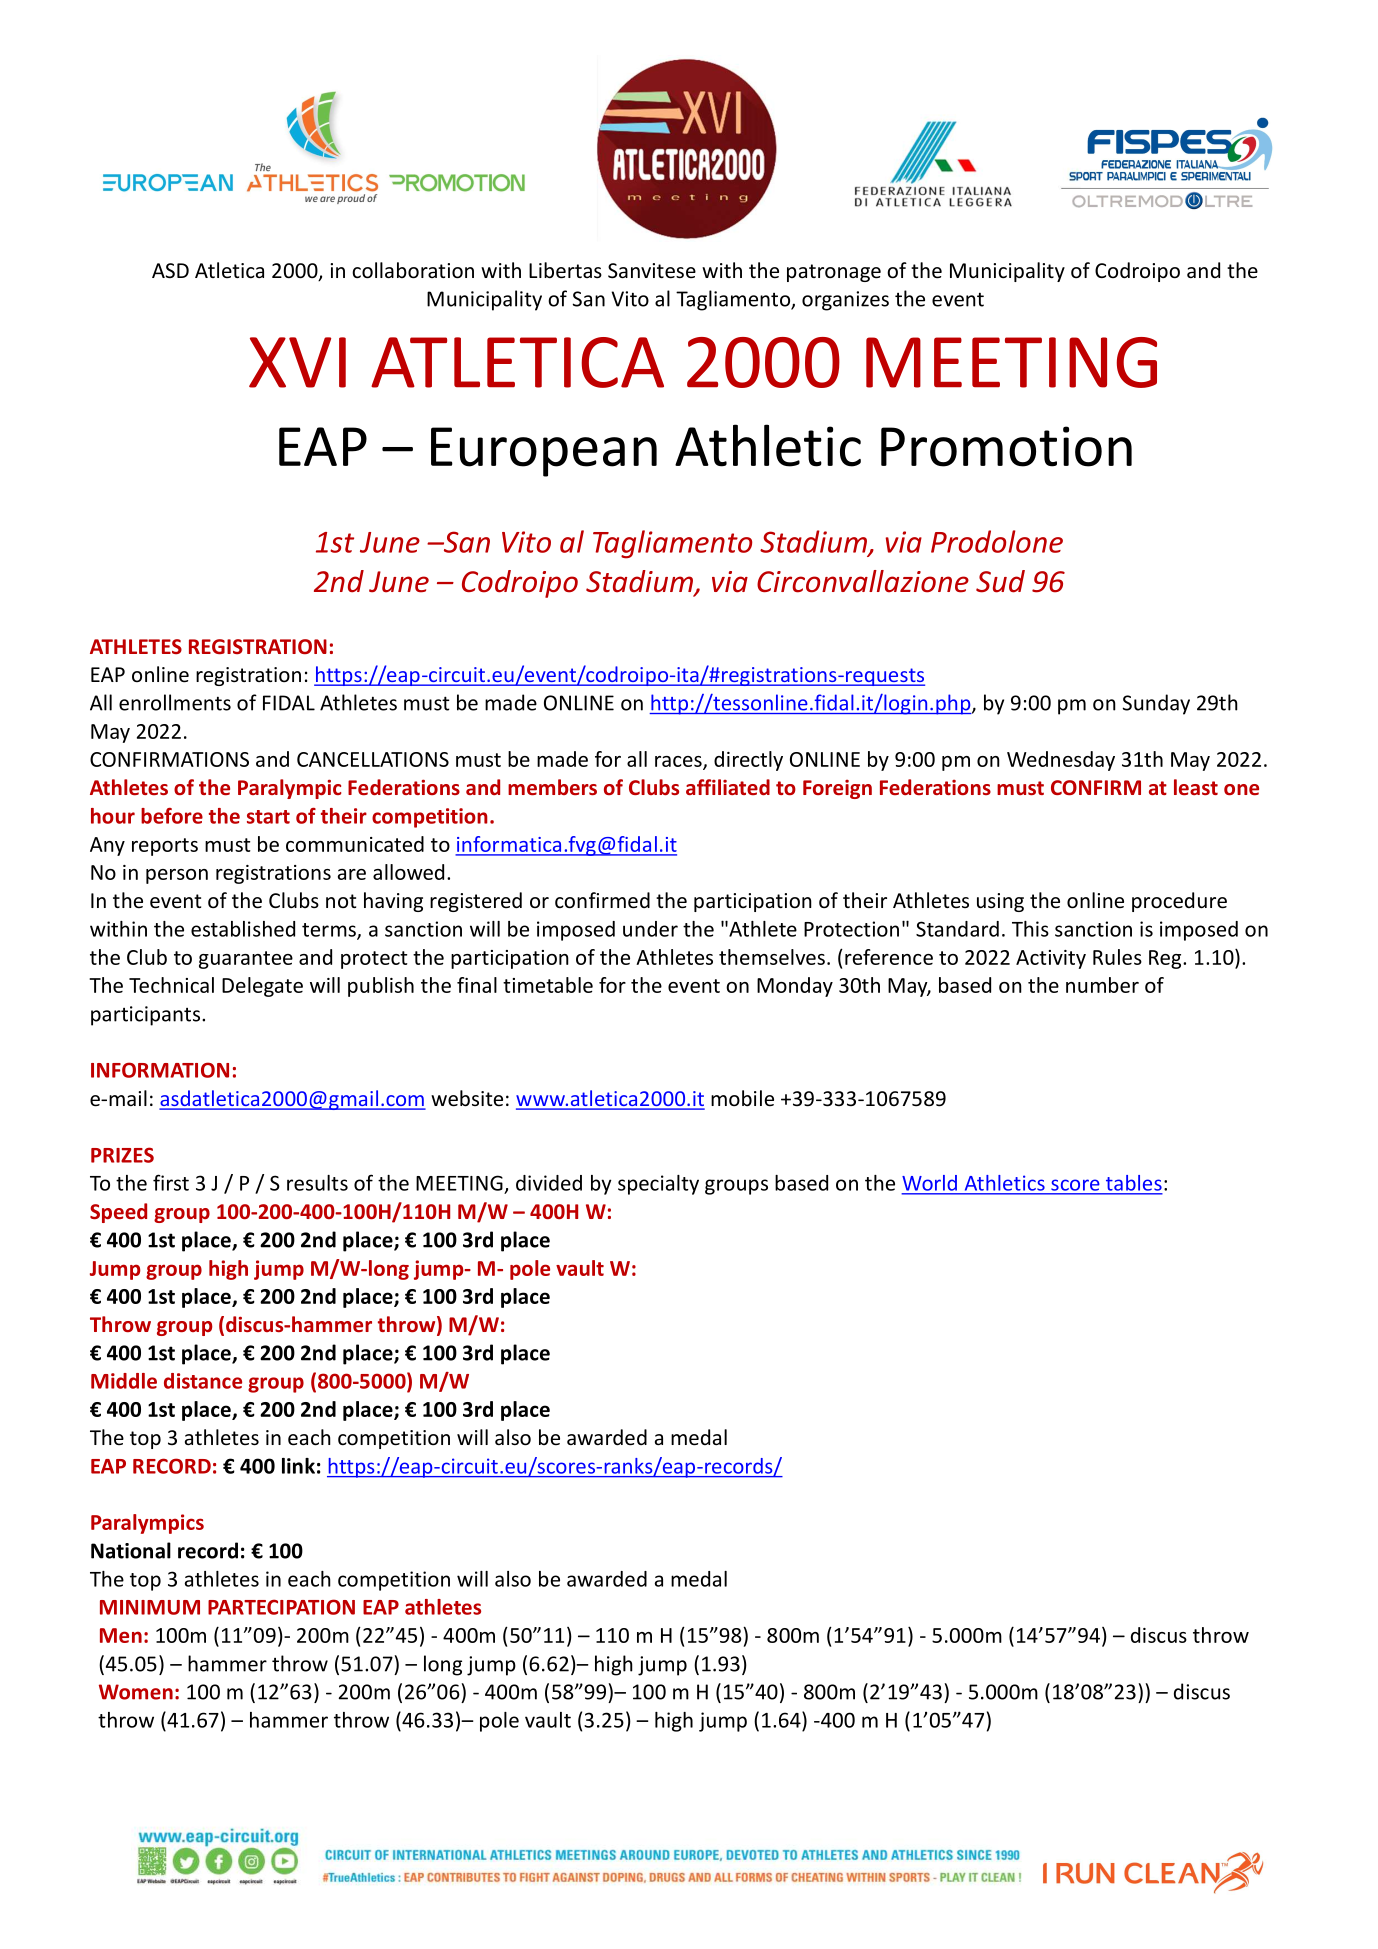  What do you see at coordinates (1000, 581) in the page?
I see `Sud` at bounding box center [1000, 581].
